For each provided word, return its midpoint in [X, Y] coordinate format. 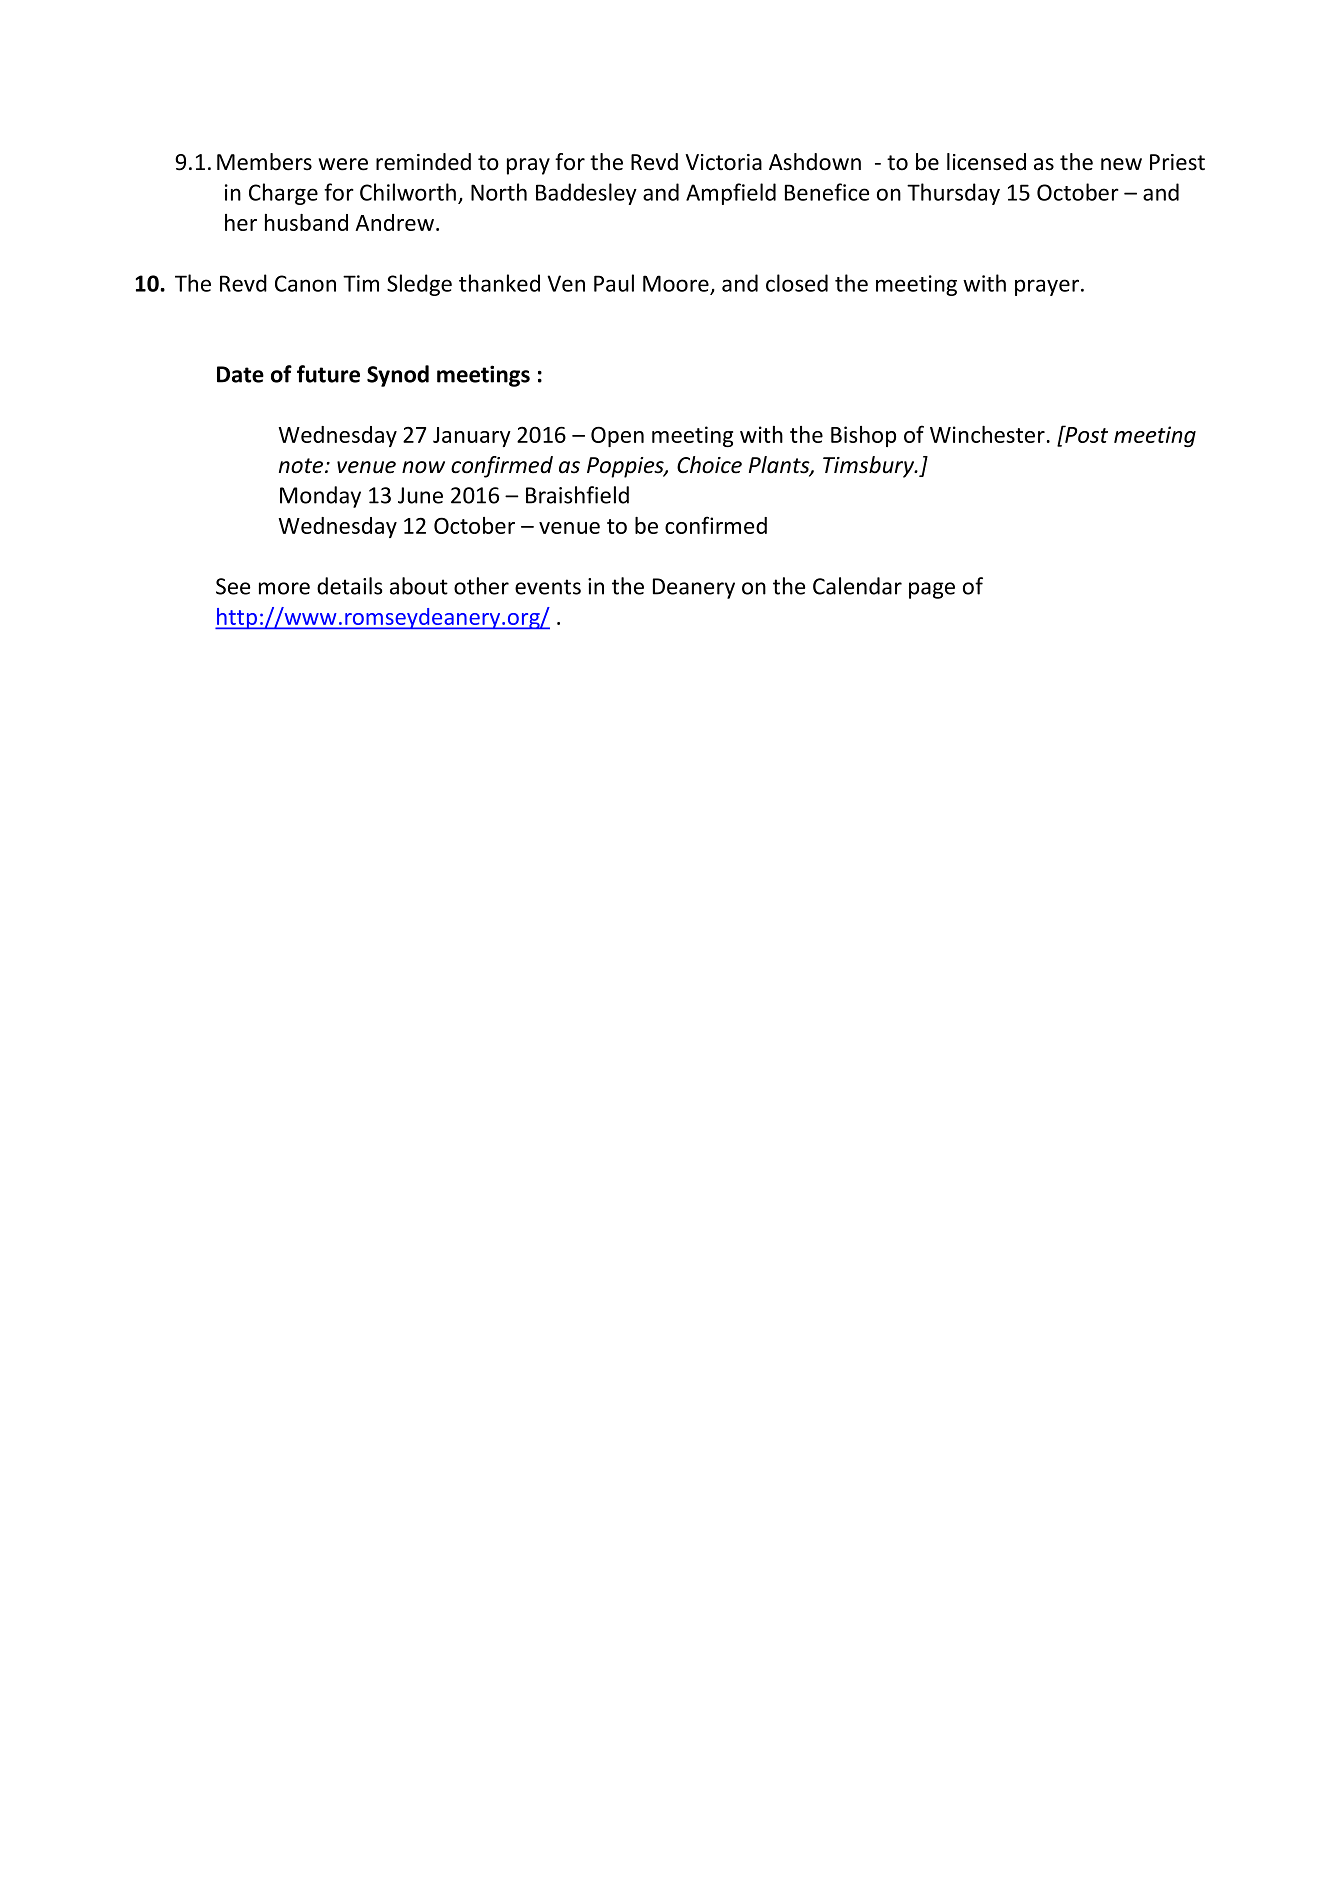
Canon [305, 283]
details [349, 586]
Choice [709, 465]
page [932, 590]
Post [1085, 434]
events [548, 587]
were [343, 164]
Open [617, 436]
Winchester [987, 434]
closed [797, 283]
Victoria [723, 162]
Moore [676, 283]
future [328, 374]
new [1121, 164]
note [302, 466]
